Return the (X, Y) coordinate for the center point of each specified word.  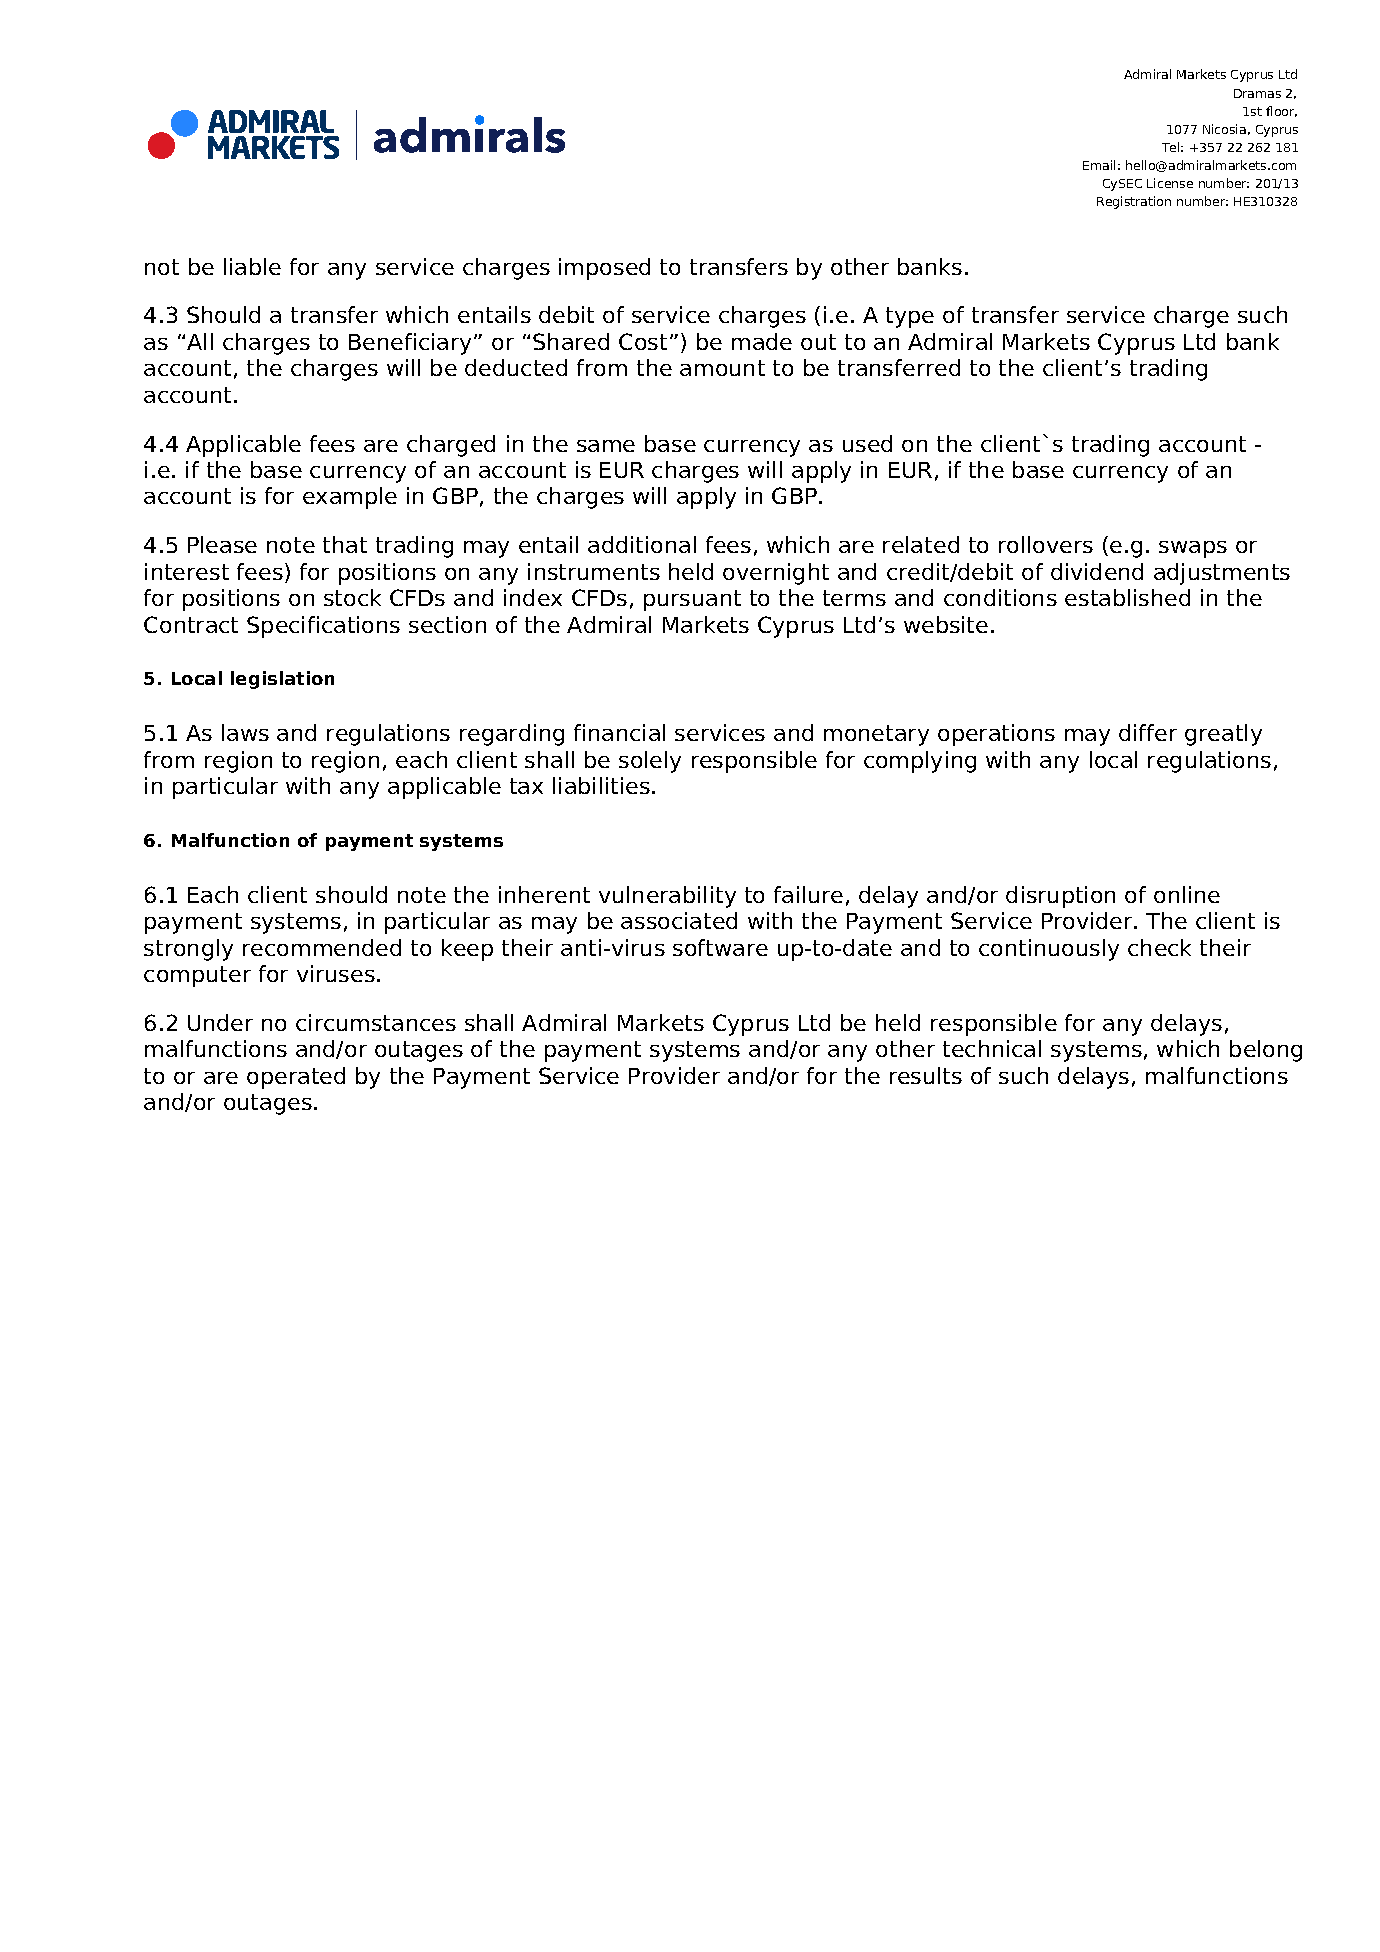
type (910, 317)
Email (1099, 165)
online (1187, 894)
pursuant (692, 600)
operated (296, 1078)
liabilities (601, 785)
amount (722, 368)
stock (352, 597)
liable (252, 266)
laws (245, 732)
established (1127, 597)
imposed (604, 269)
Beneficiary (410, 344)
